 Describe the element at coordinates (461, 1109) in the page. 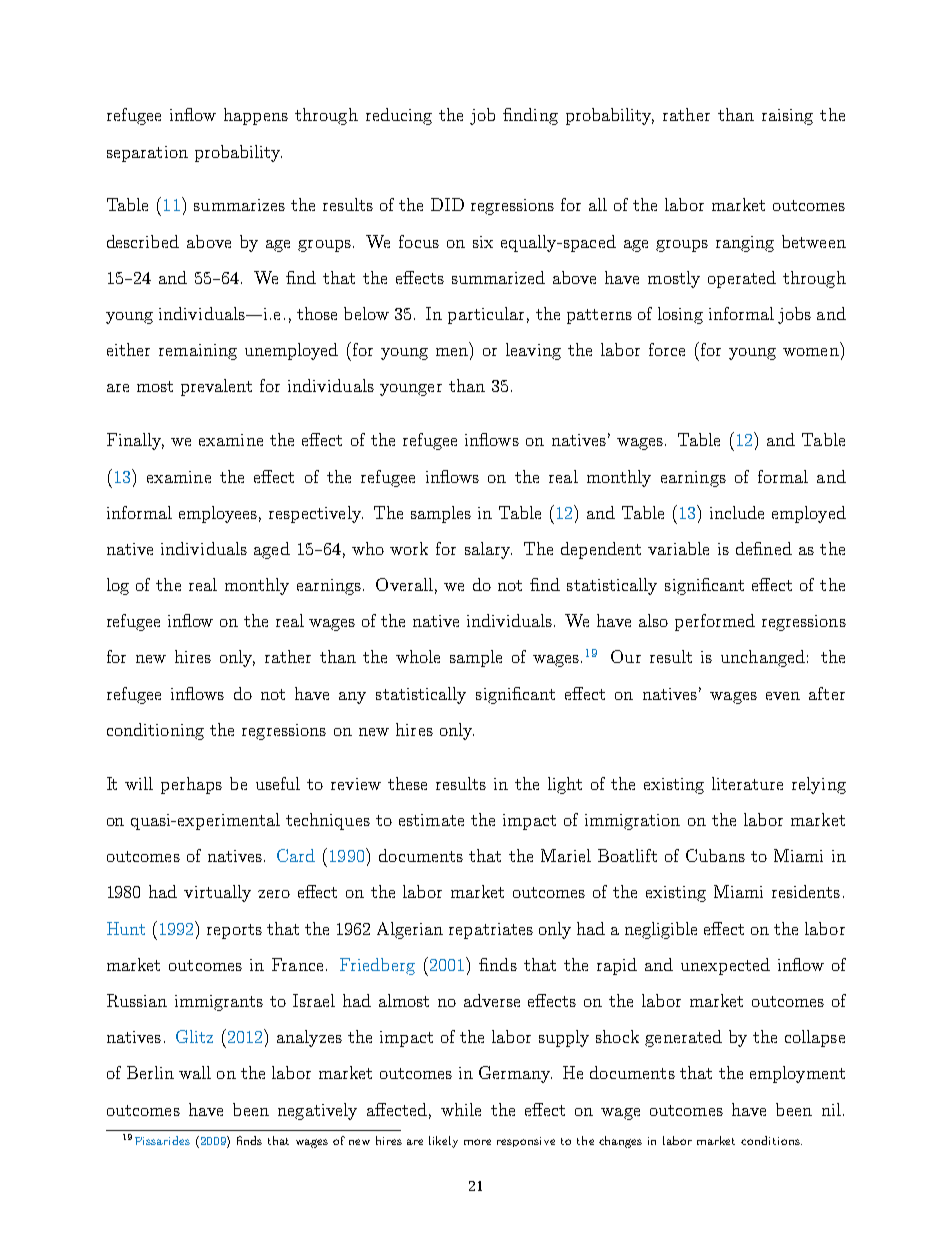

I see `while` at that location.
